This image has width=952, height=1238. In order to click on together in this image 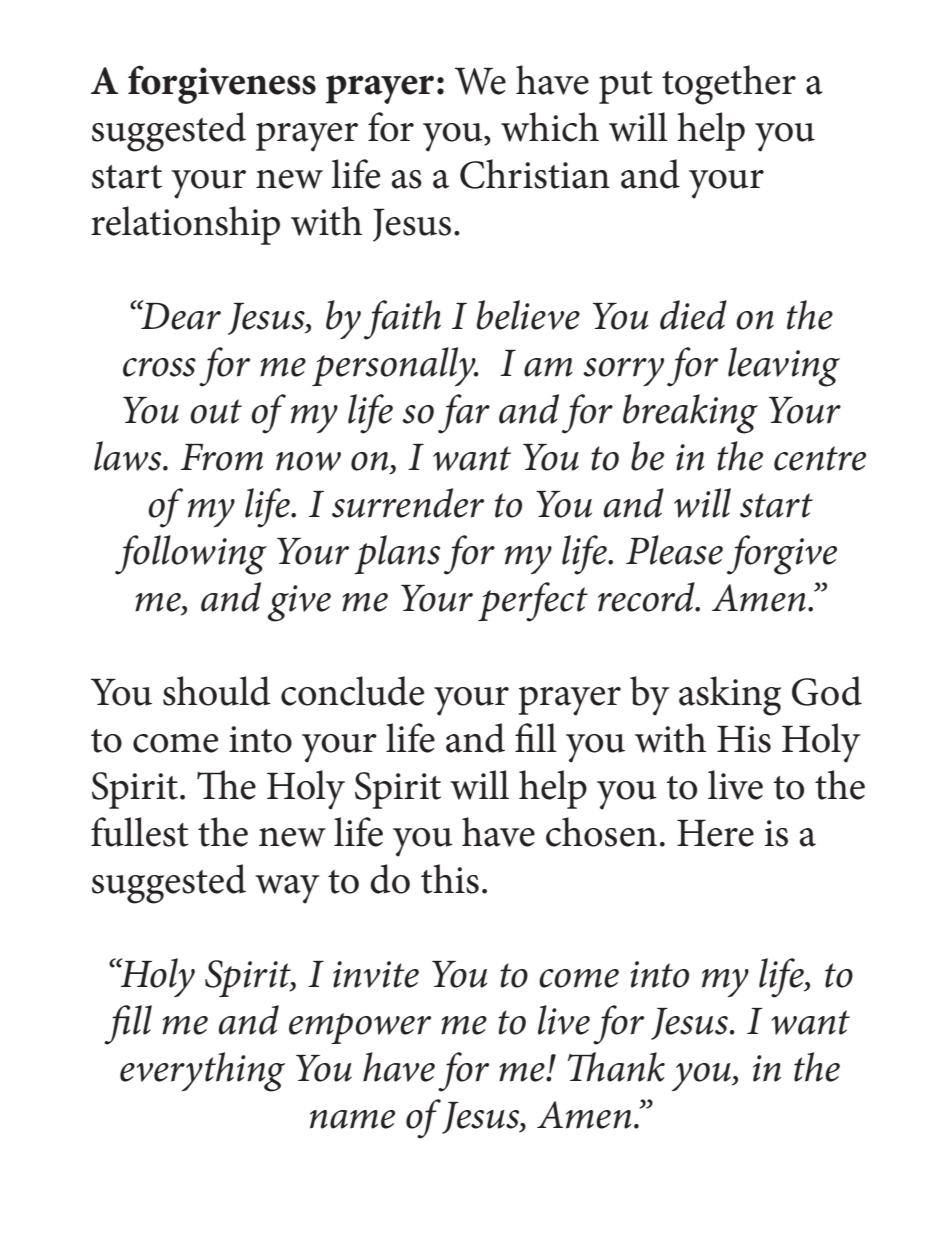, I will do `click(729, 85)`.
